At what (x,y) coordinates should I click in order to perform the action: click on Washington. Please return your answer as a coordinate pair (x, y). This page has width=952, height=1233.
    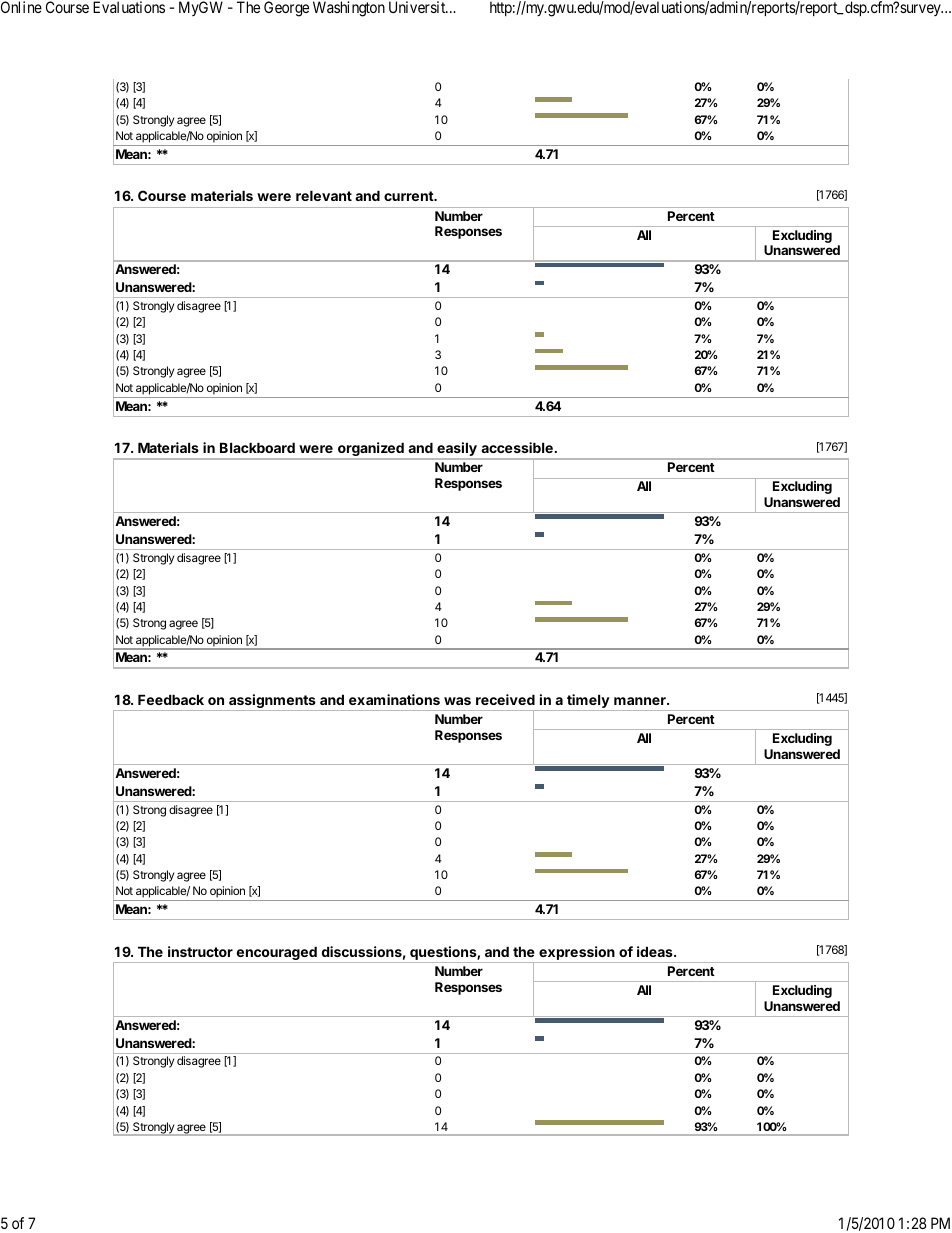
    Looking at the image, I should click on (349, 9).
